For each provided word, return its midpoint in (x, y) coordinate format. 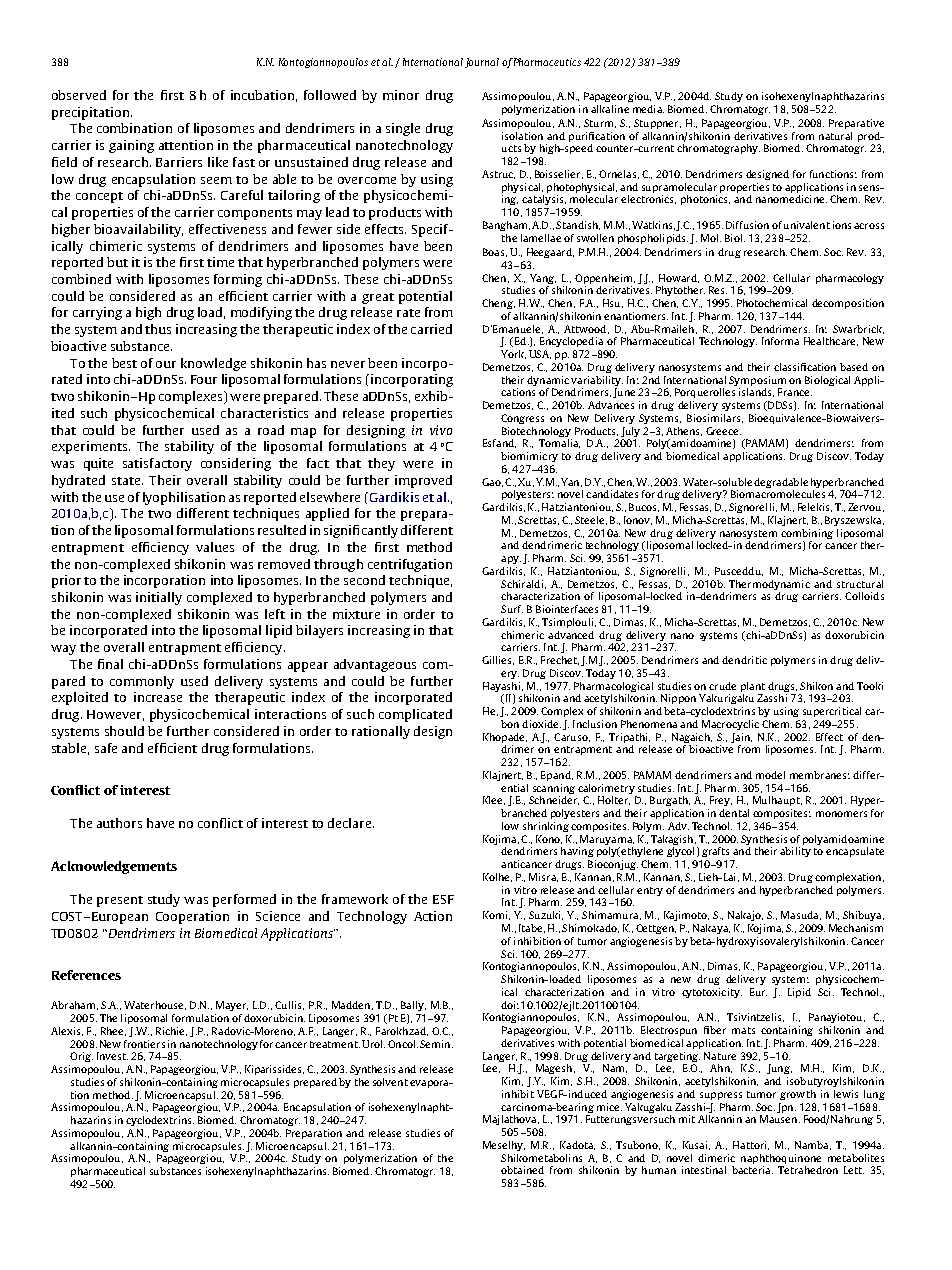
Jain (741, 738)
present (120, 901)
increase (158, 697)
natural (835, 136)
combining (807, 534)
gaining (131, 146)
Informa (780, 341)
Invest (112, 1056)
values (215, 547)
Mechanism (856, 928)
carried (431, 329)
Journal (482, 63)
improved (423, 481)
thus (158, 329)
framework (355, 899)
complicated (415, 715)
